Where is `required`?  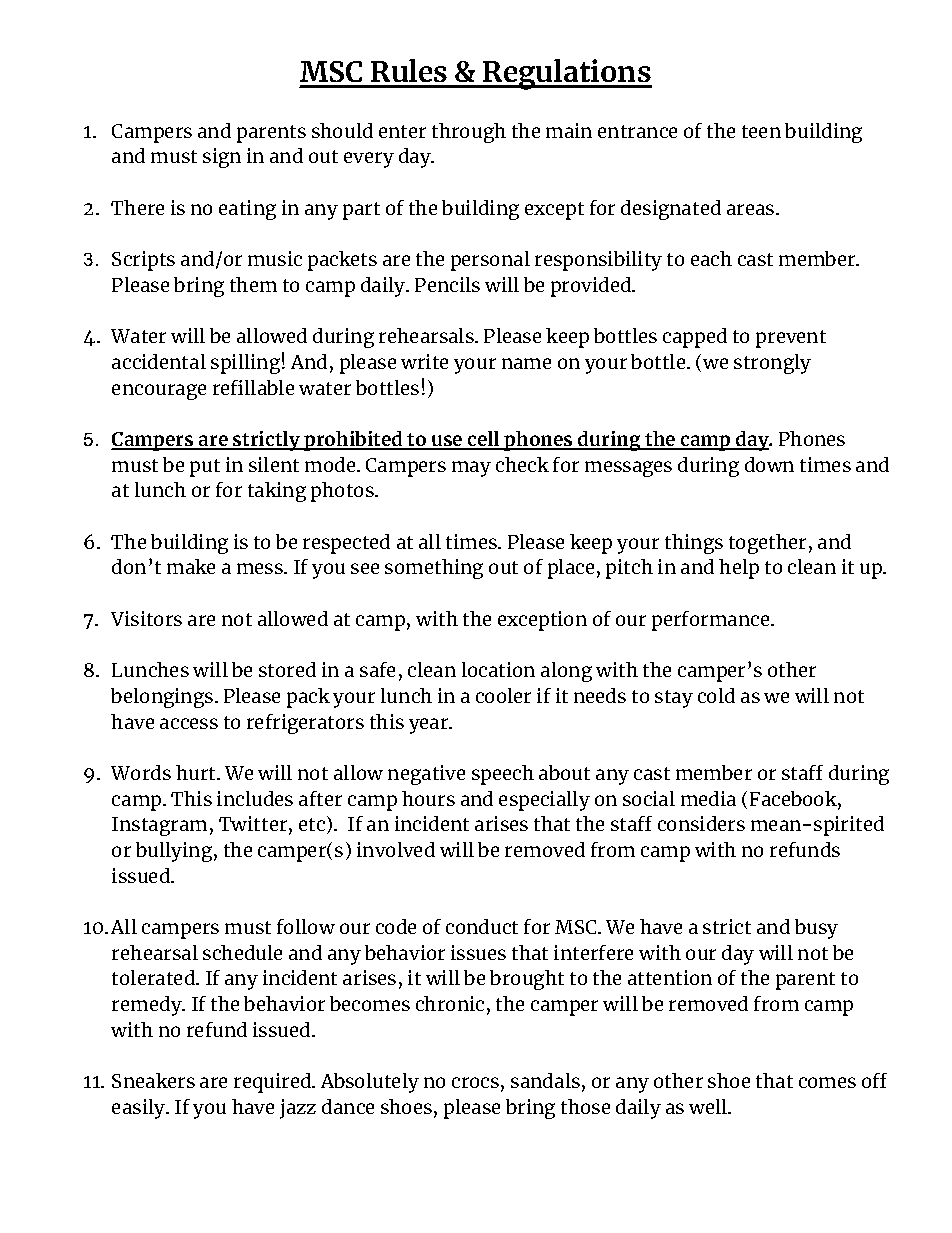
required is located at coordinates (274, 1083).
